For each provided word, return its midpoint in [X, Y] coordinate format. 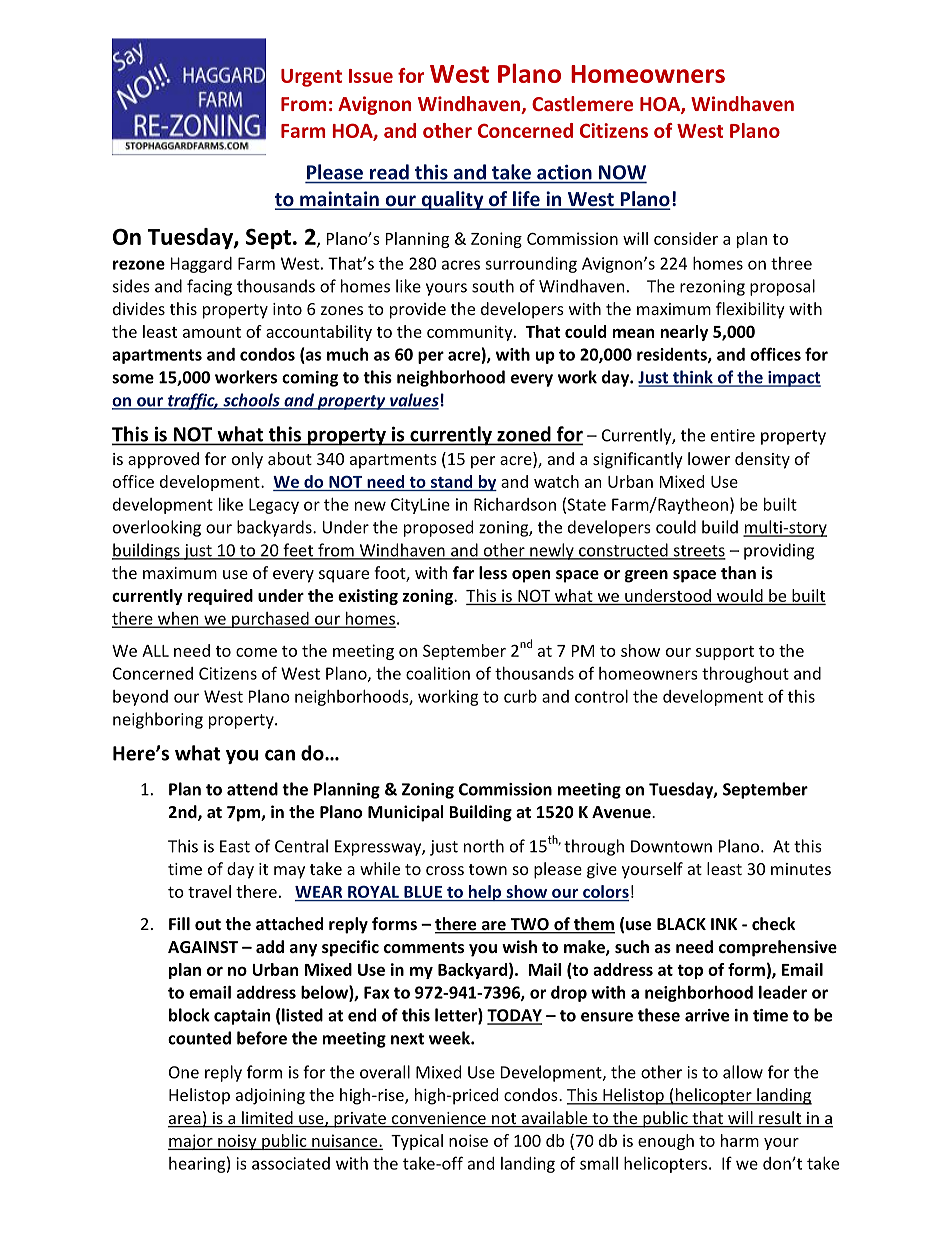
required [220, 597]
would [740, 595]
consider [686, 238]
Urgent [311, 78]
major [191, 1142]
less [493, 572]
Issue [371, 76]
